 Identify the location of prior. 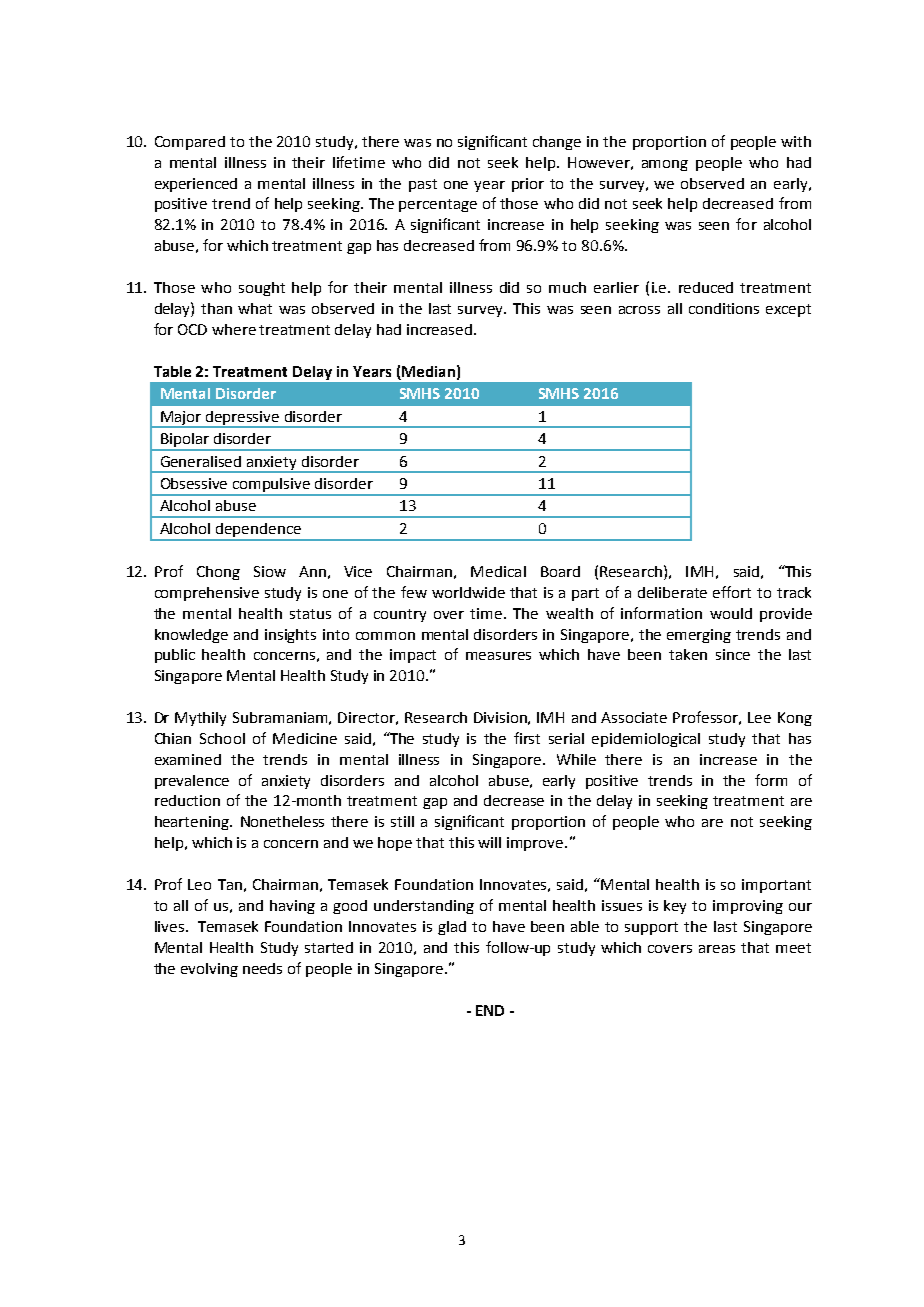
(528, 185).
